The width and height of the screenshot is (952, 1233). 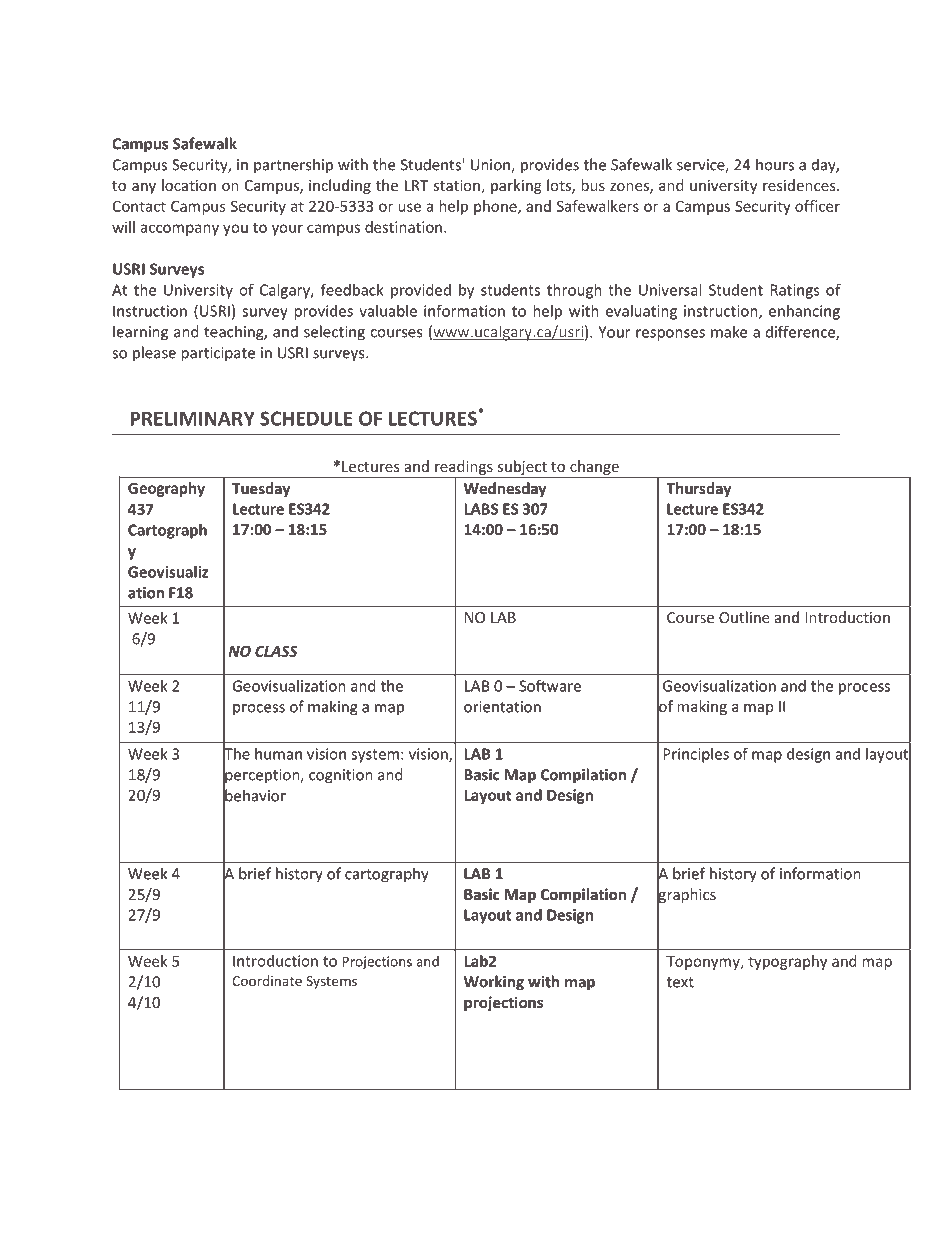 I want to click on LABS, so click(x=481, y=509).
